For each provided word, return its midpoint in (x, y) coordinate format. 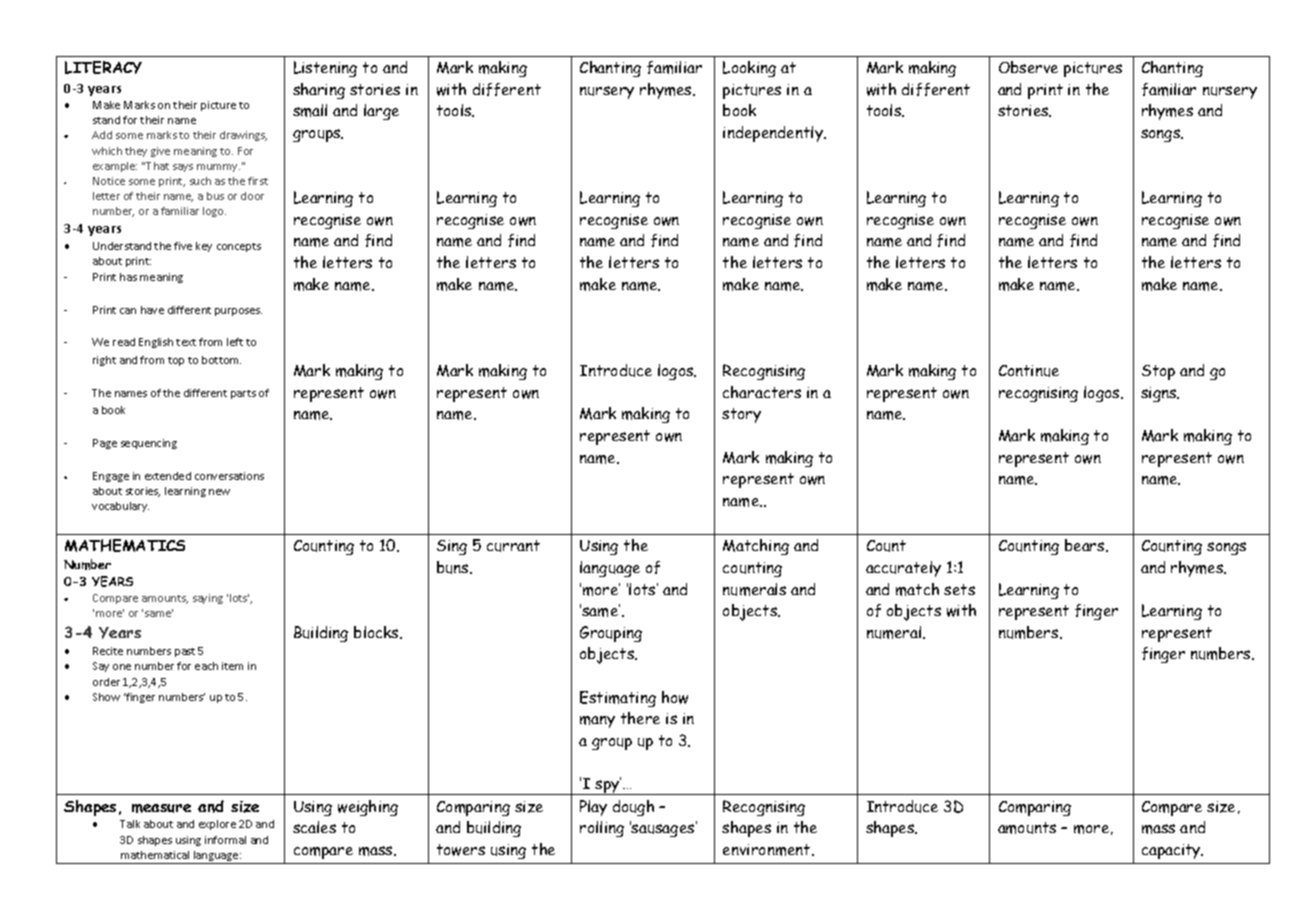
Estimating (618, 699)
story (741, 415)
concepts (239, 247)
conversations (229, 476)
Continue (1029, 371)
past (185, 652)
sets (959, 589)
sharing (319, 91)
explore (217, 825)
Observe (1028, 67)
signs (1160, 394)
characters (762, 392)
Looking (749, 69)
